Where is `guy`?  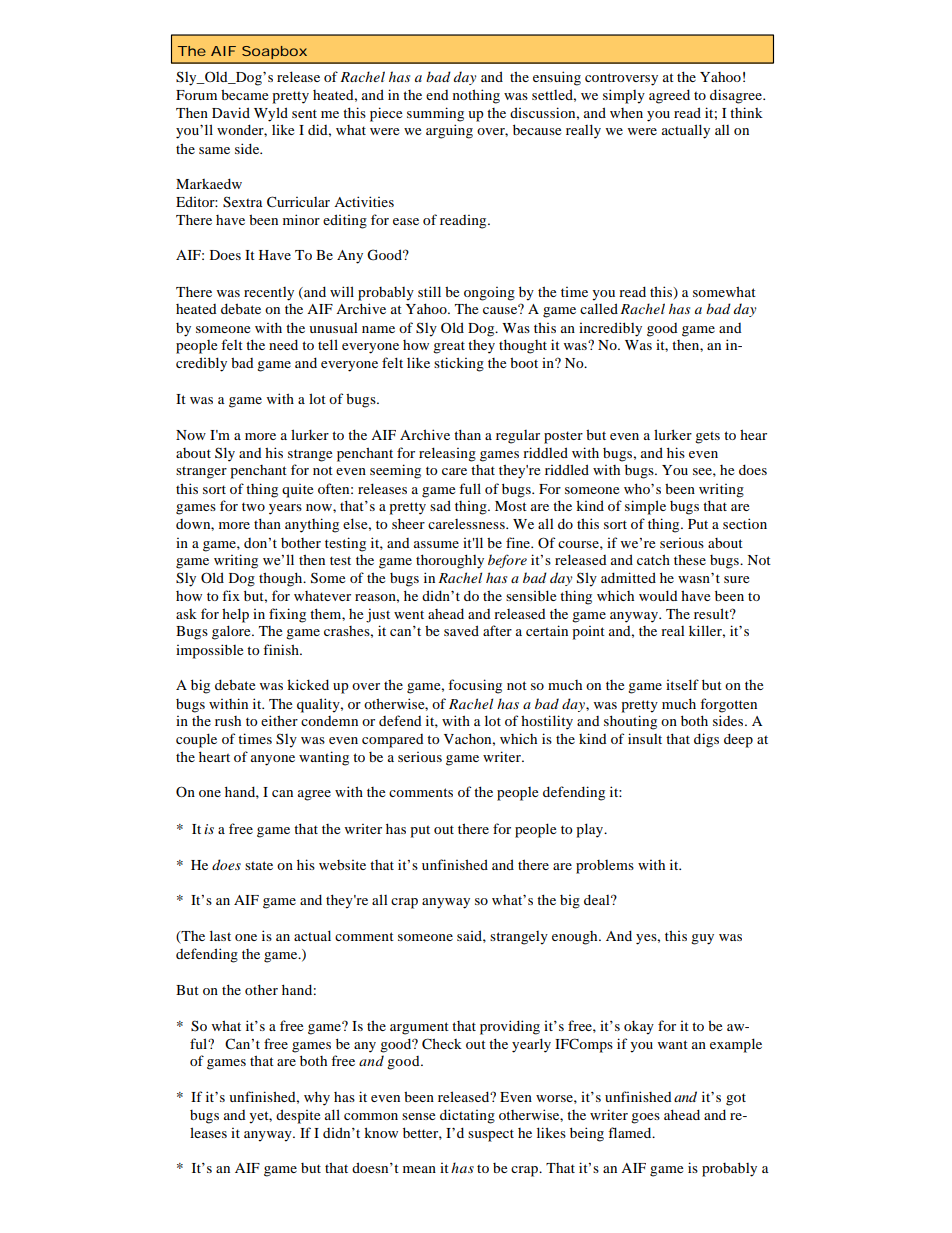
guy is located at coordinates (702, 939).
